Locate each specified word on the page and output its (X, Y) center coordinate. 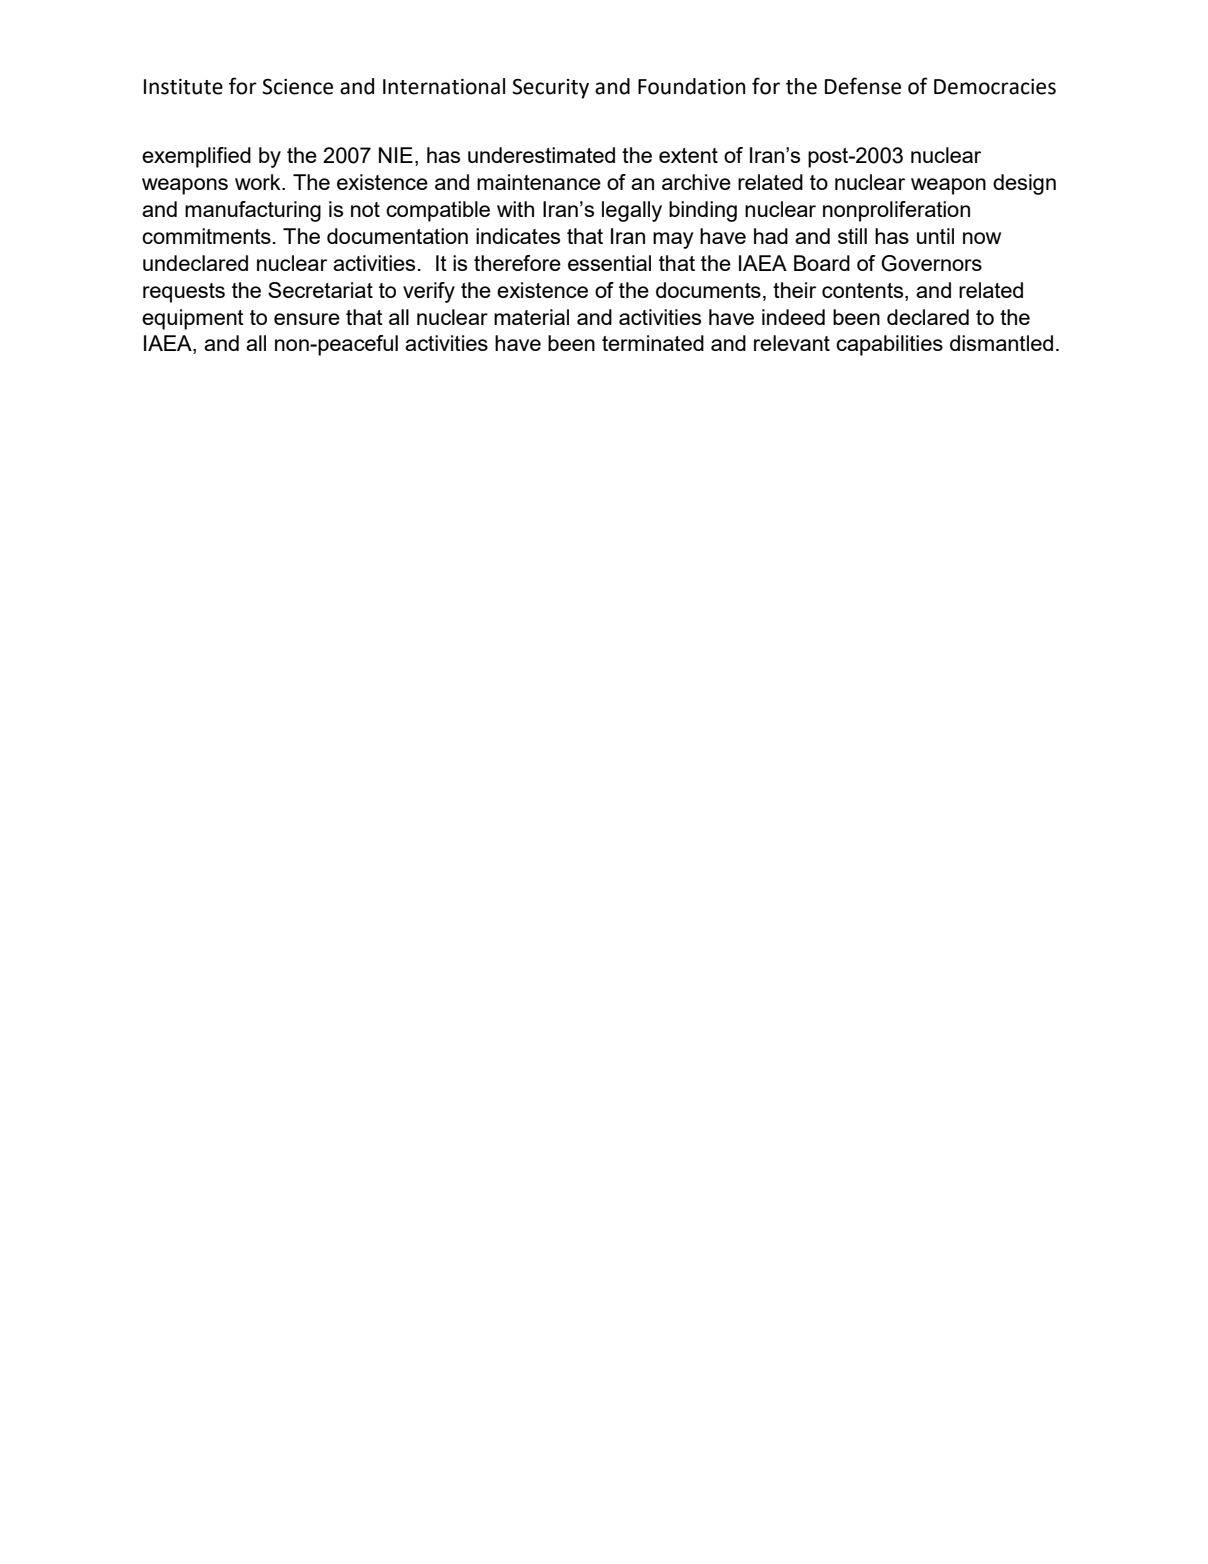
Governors (931, 263)
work (259, 182)
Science (297, 87)
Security (550, 89)
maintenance (539, 182)
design (1024, 184)
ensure (307, 319)
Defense (863, 86)
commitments (206, 236)
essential (609, 263)
